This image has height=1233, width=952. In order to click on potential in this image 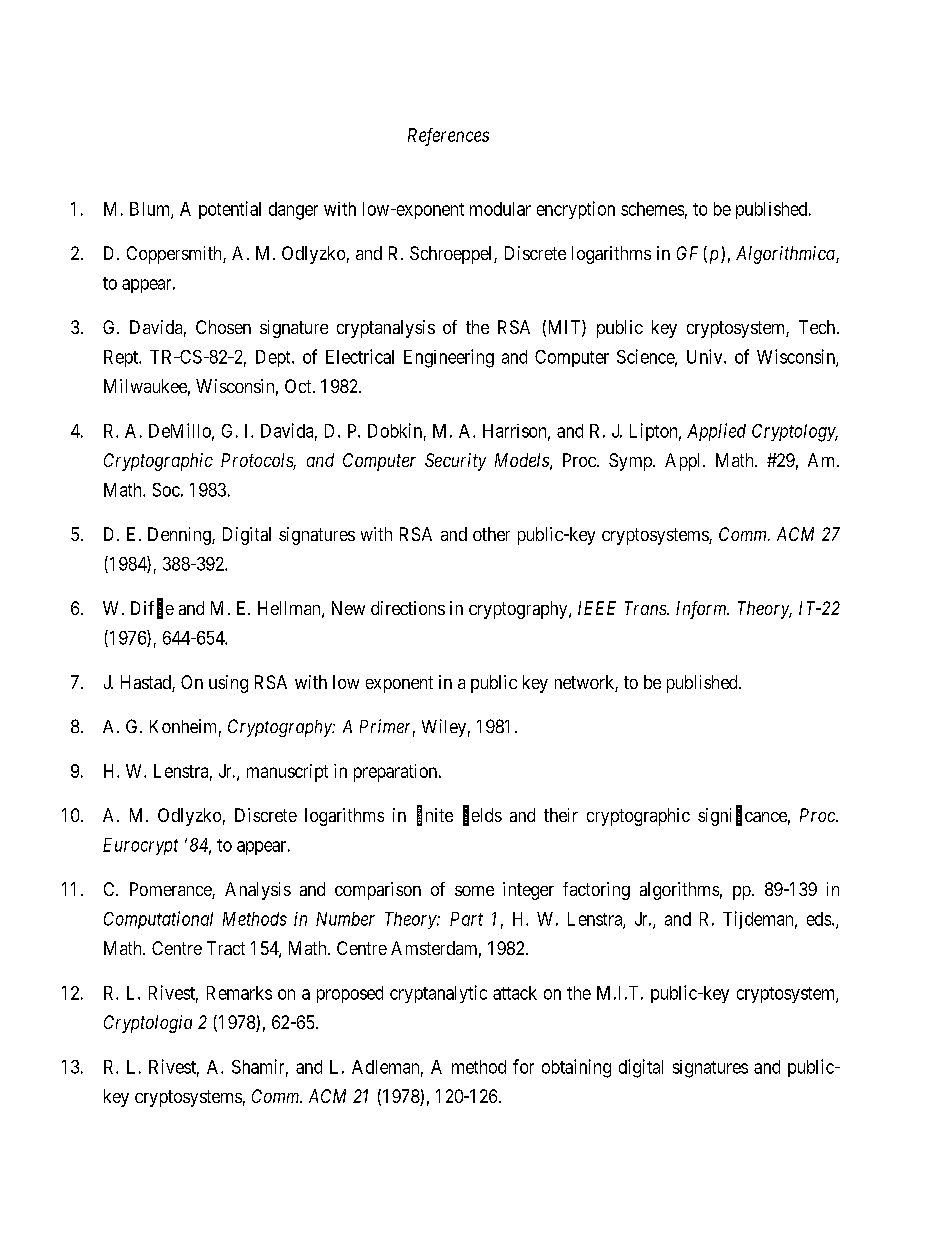, I will do `click(230, 210)`.
